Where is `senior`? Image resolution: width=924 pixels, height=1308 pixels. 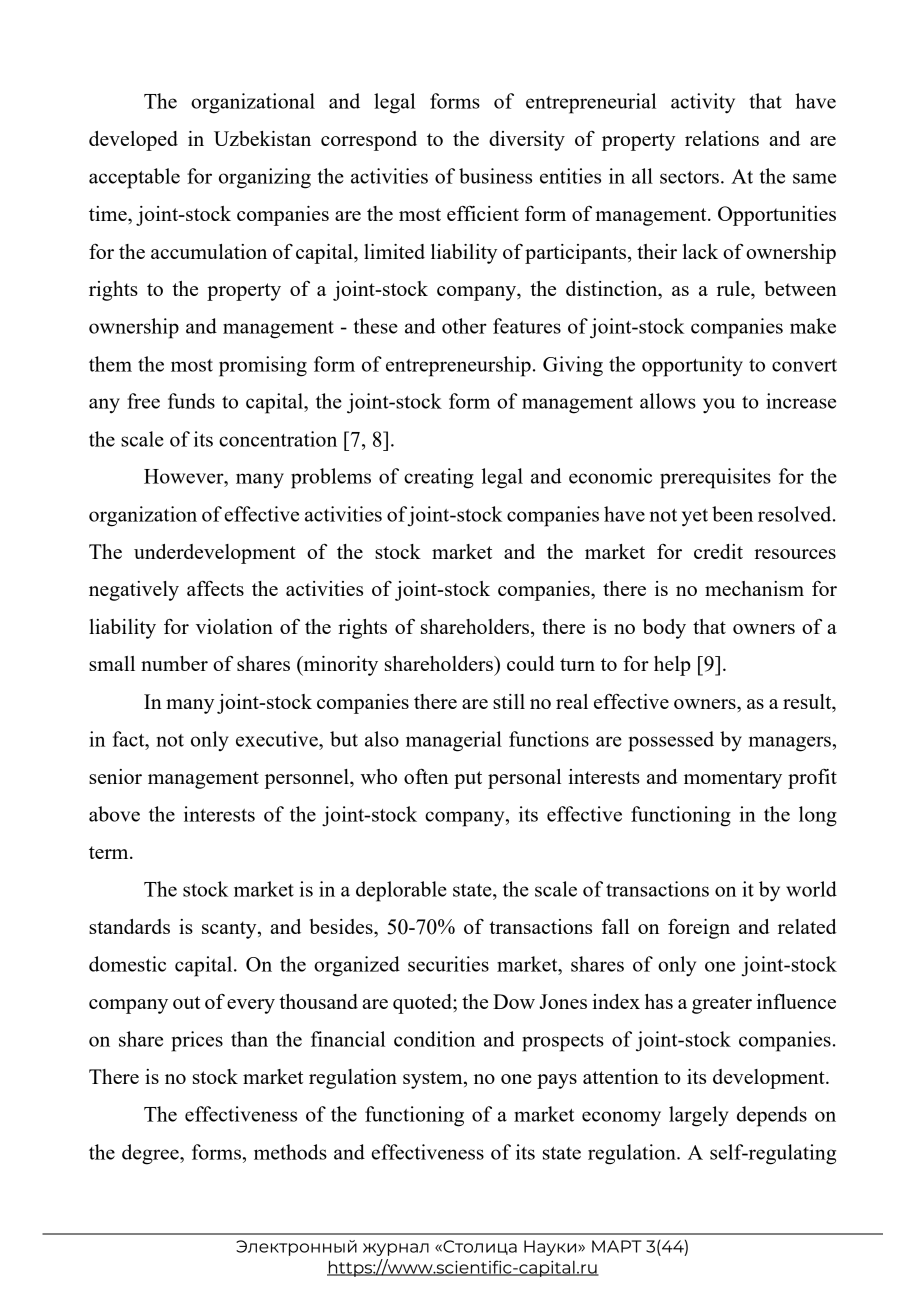
senior is located at coordinates (115, 776).
